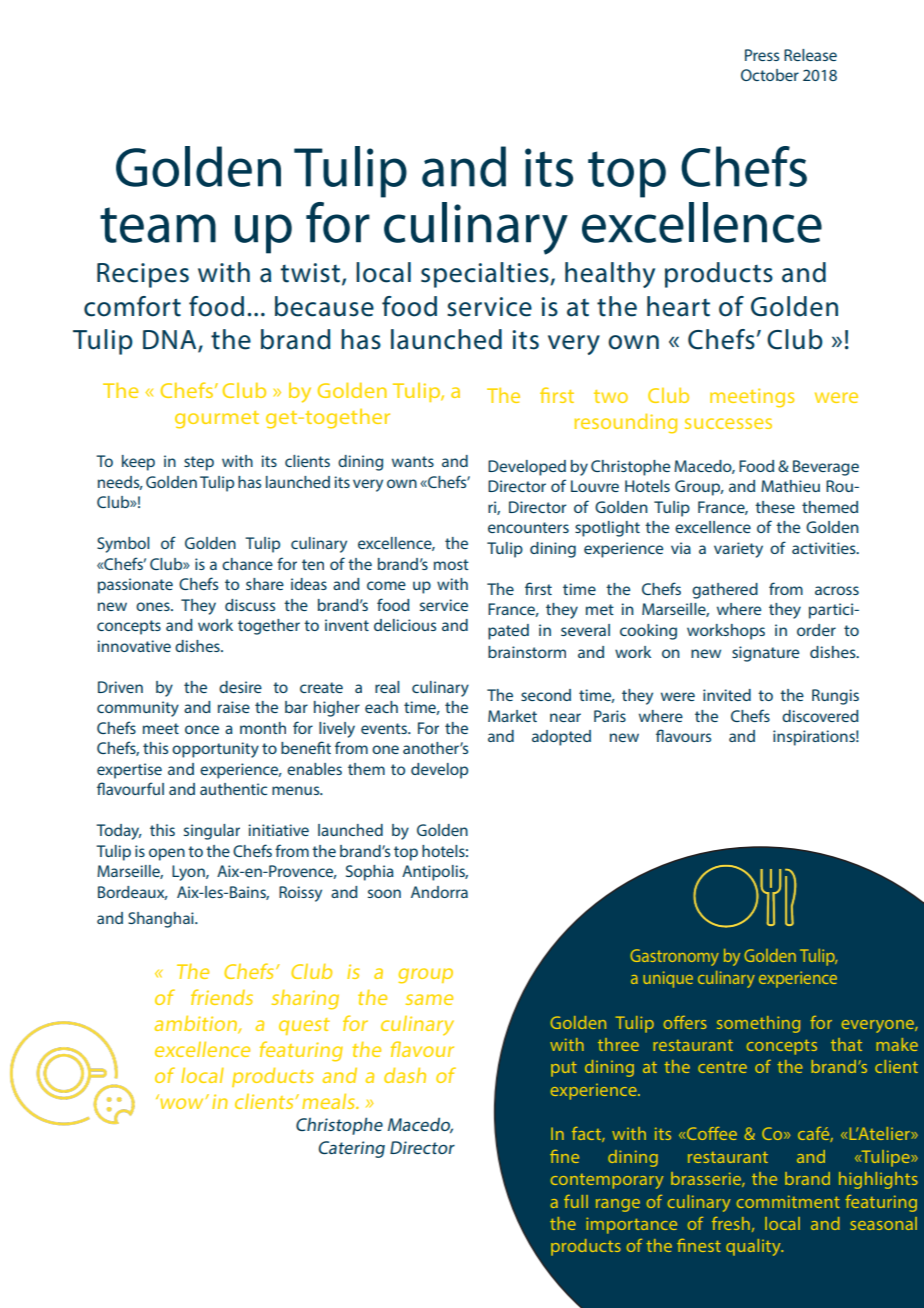 Image resolution: width=924 pixels, height=1308 pixels. What do you see at coordinates (576, 1201) in the screenshot?
I see `full` at bounding box center [576, 1201].
